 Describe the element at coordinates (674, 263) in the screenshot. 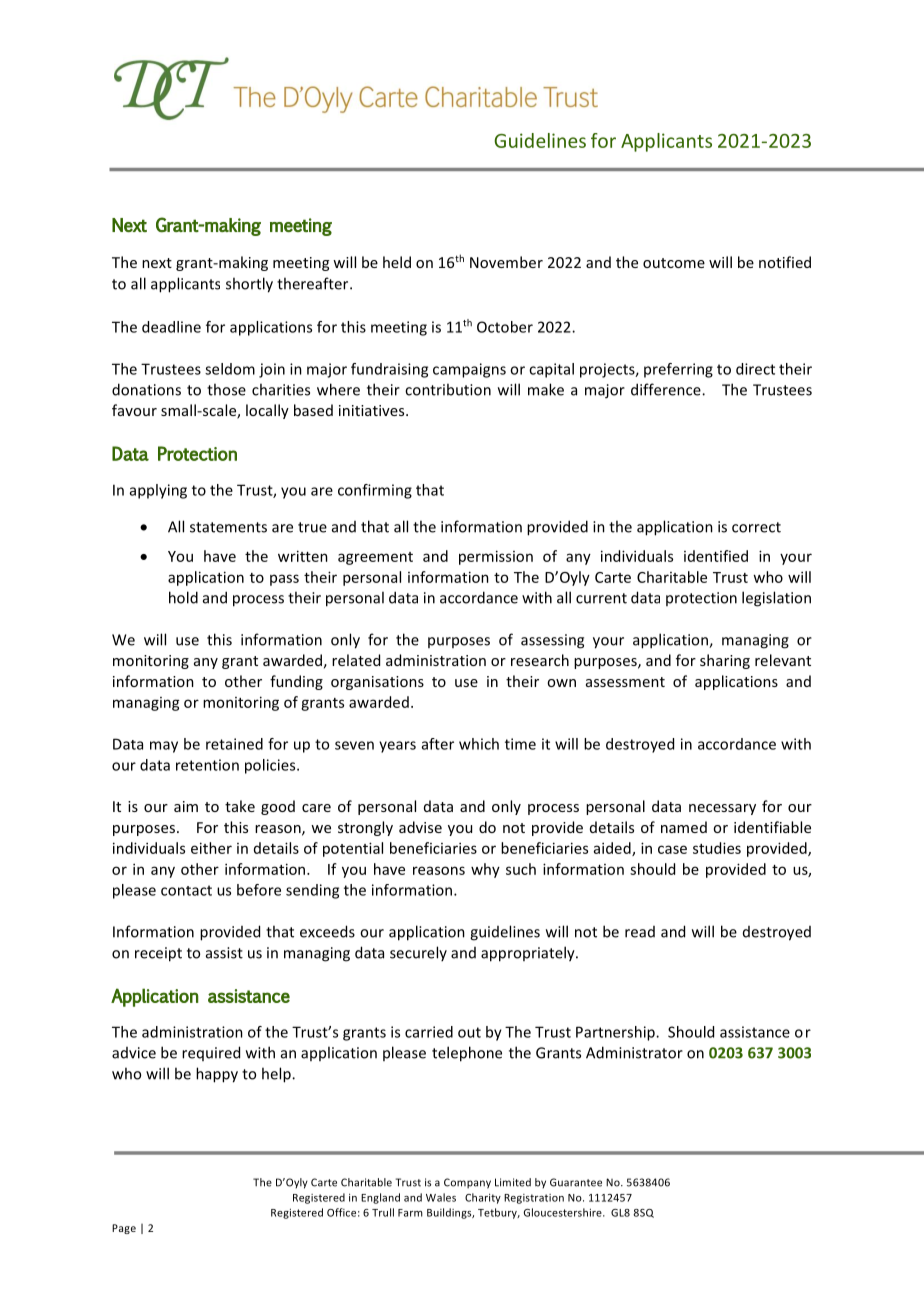

I see `outcome` at that location.
